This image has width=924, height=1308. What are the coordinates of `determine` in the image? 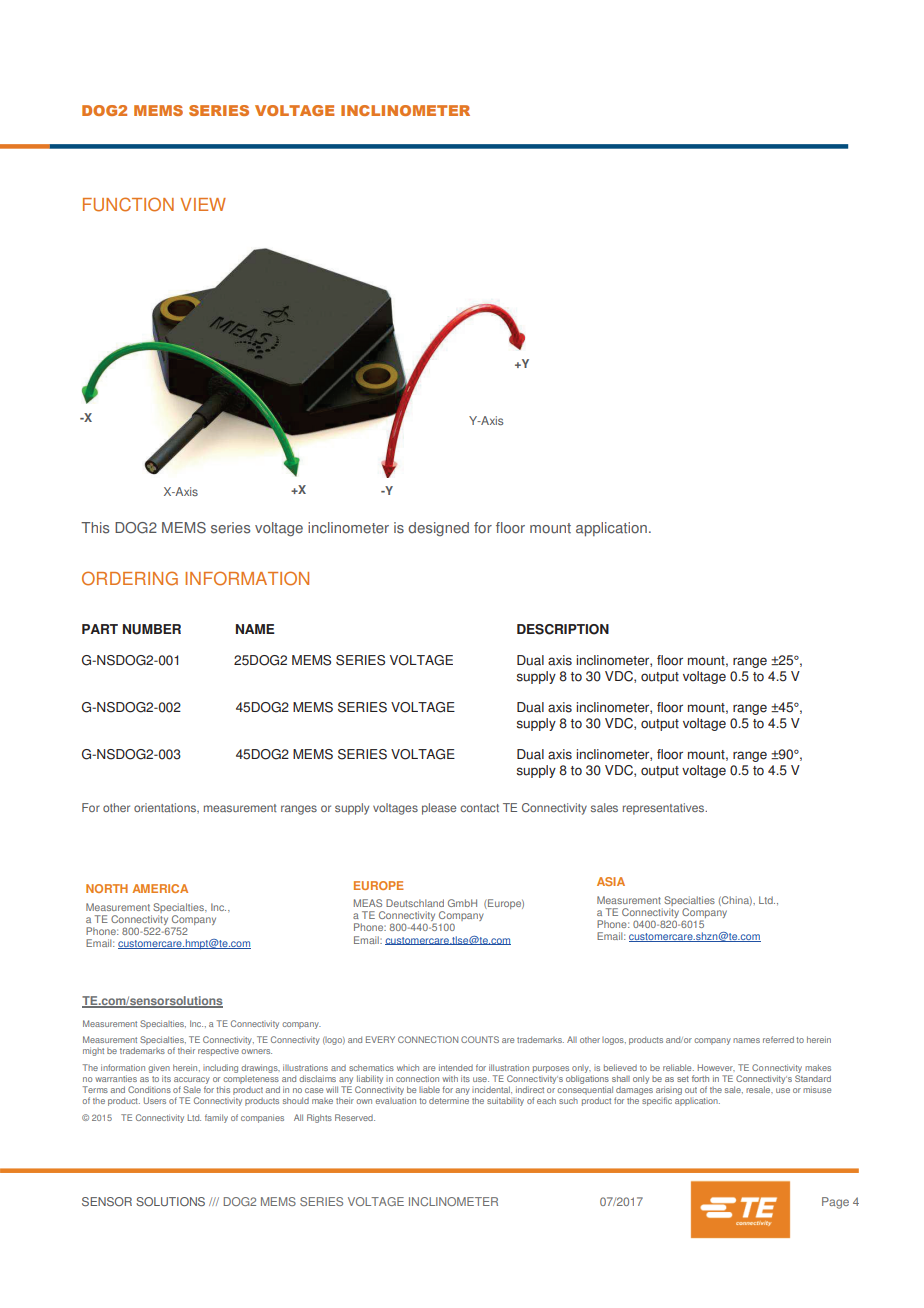 It's located at (449, 1101).
